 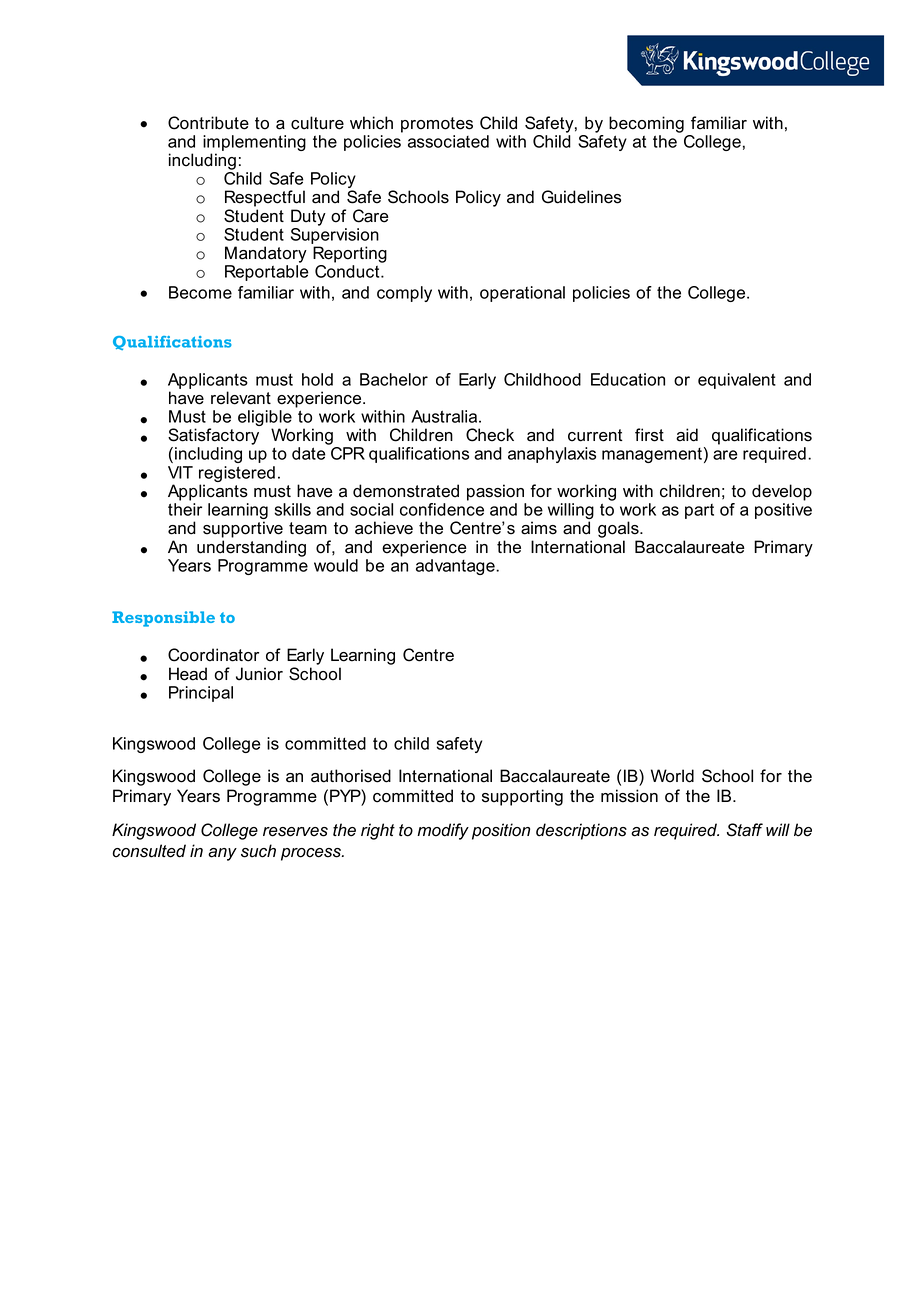 What do you see at coordinates (646, 124) in the screenshot?
I see `becoming` at bounding box center [646, 124].
